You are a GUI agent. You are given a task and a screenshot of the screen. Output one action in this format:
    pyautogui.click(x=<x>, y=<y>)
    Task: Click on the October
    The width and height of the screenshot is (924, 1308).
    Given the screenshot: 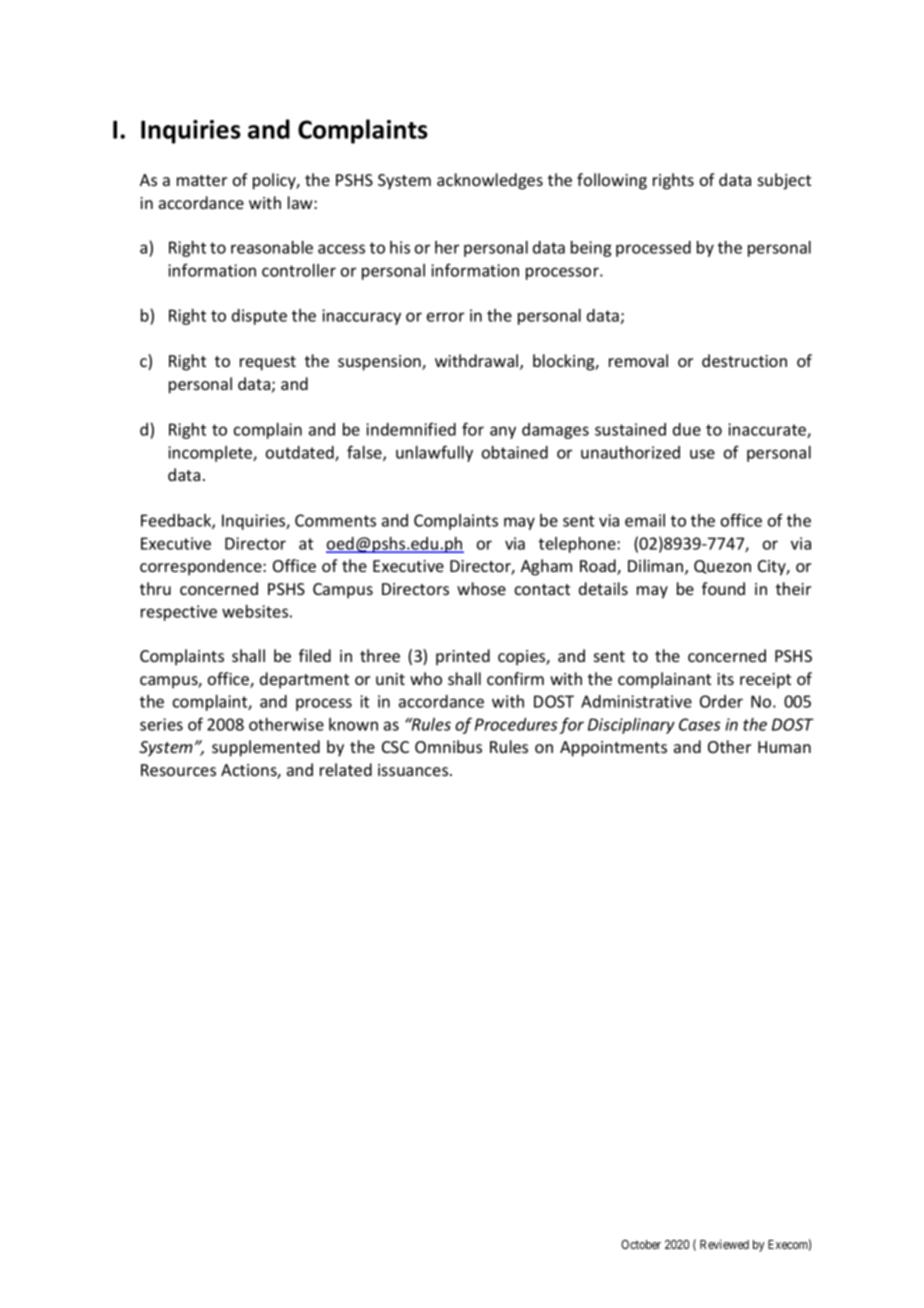 What is the action you would take?
    pyautogui.click(x=641, y=1244)
